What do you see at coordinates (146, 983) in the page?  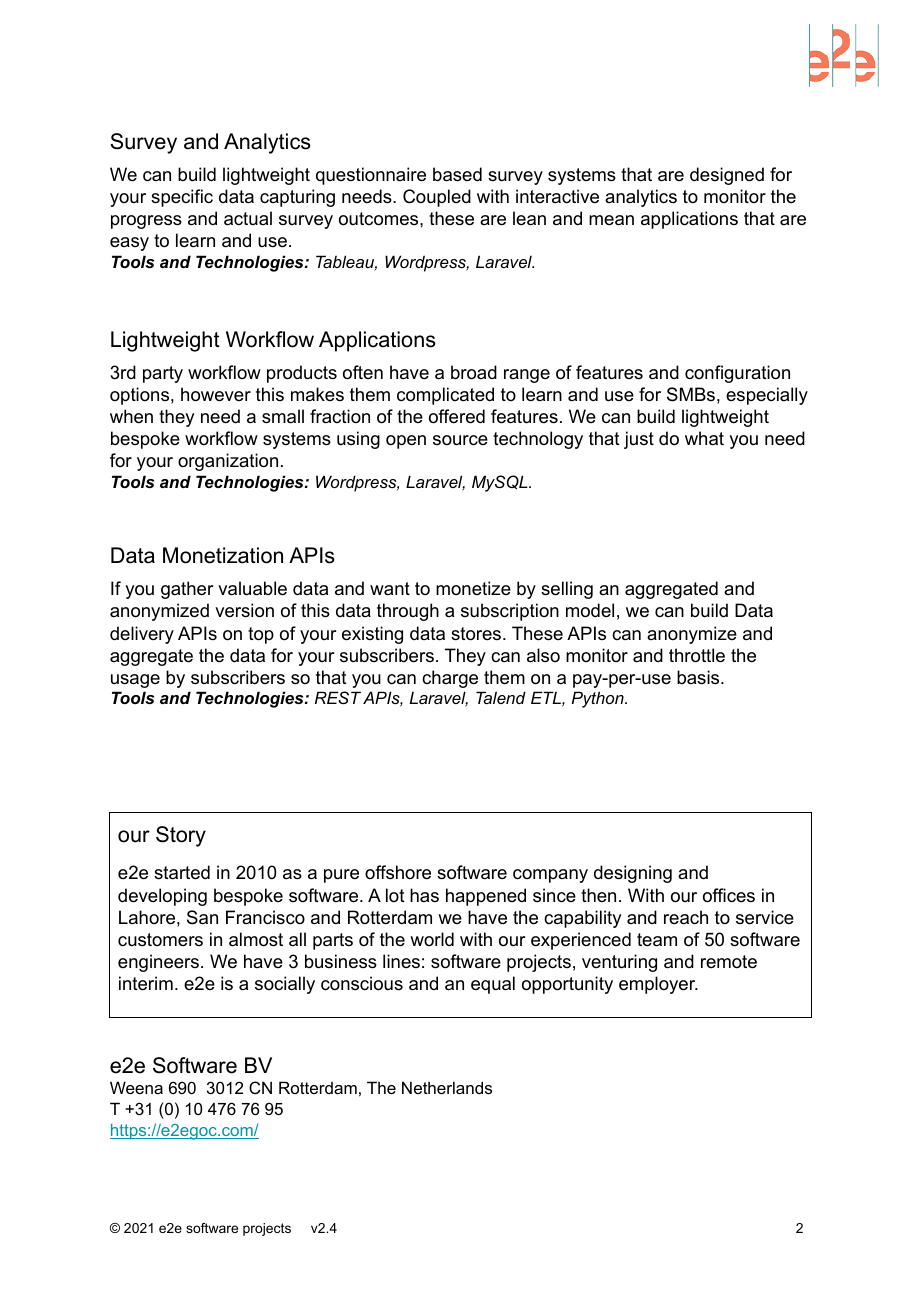 I see `interim` at bounding box center [146, 983].
